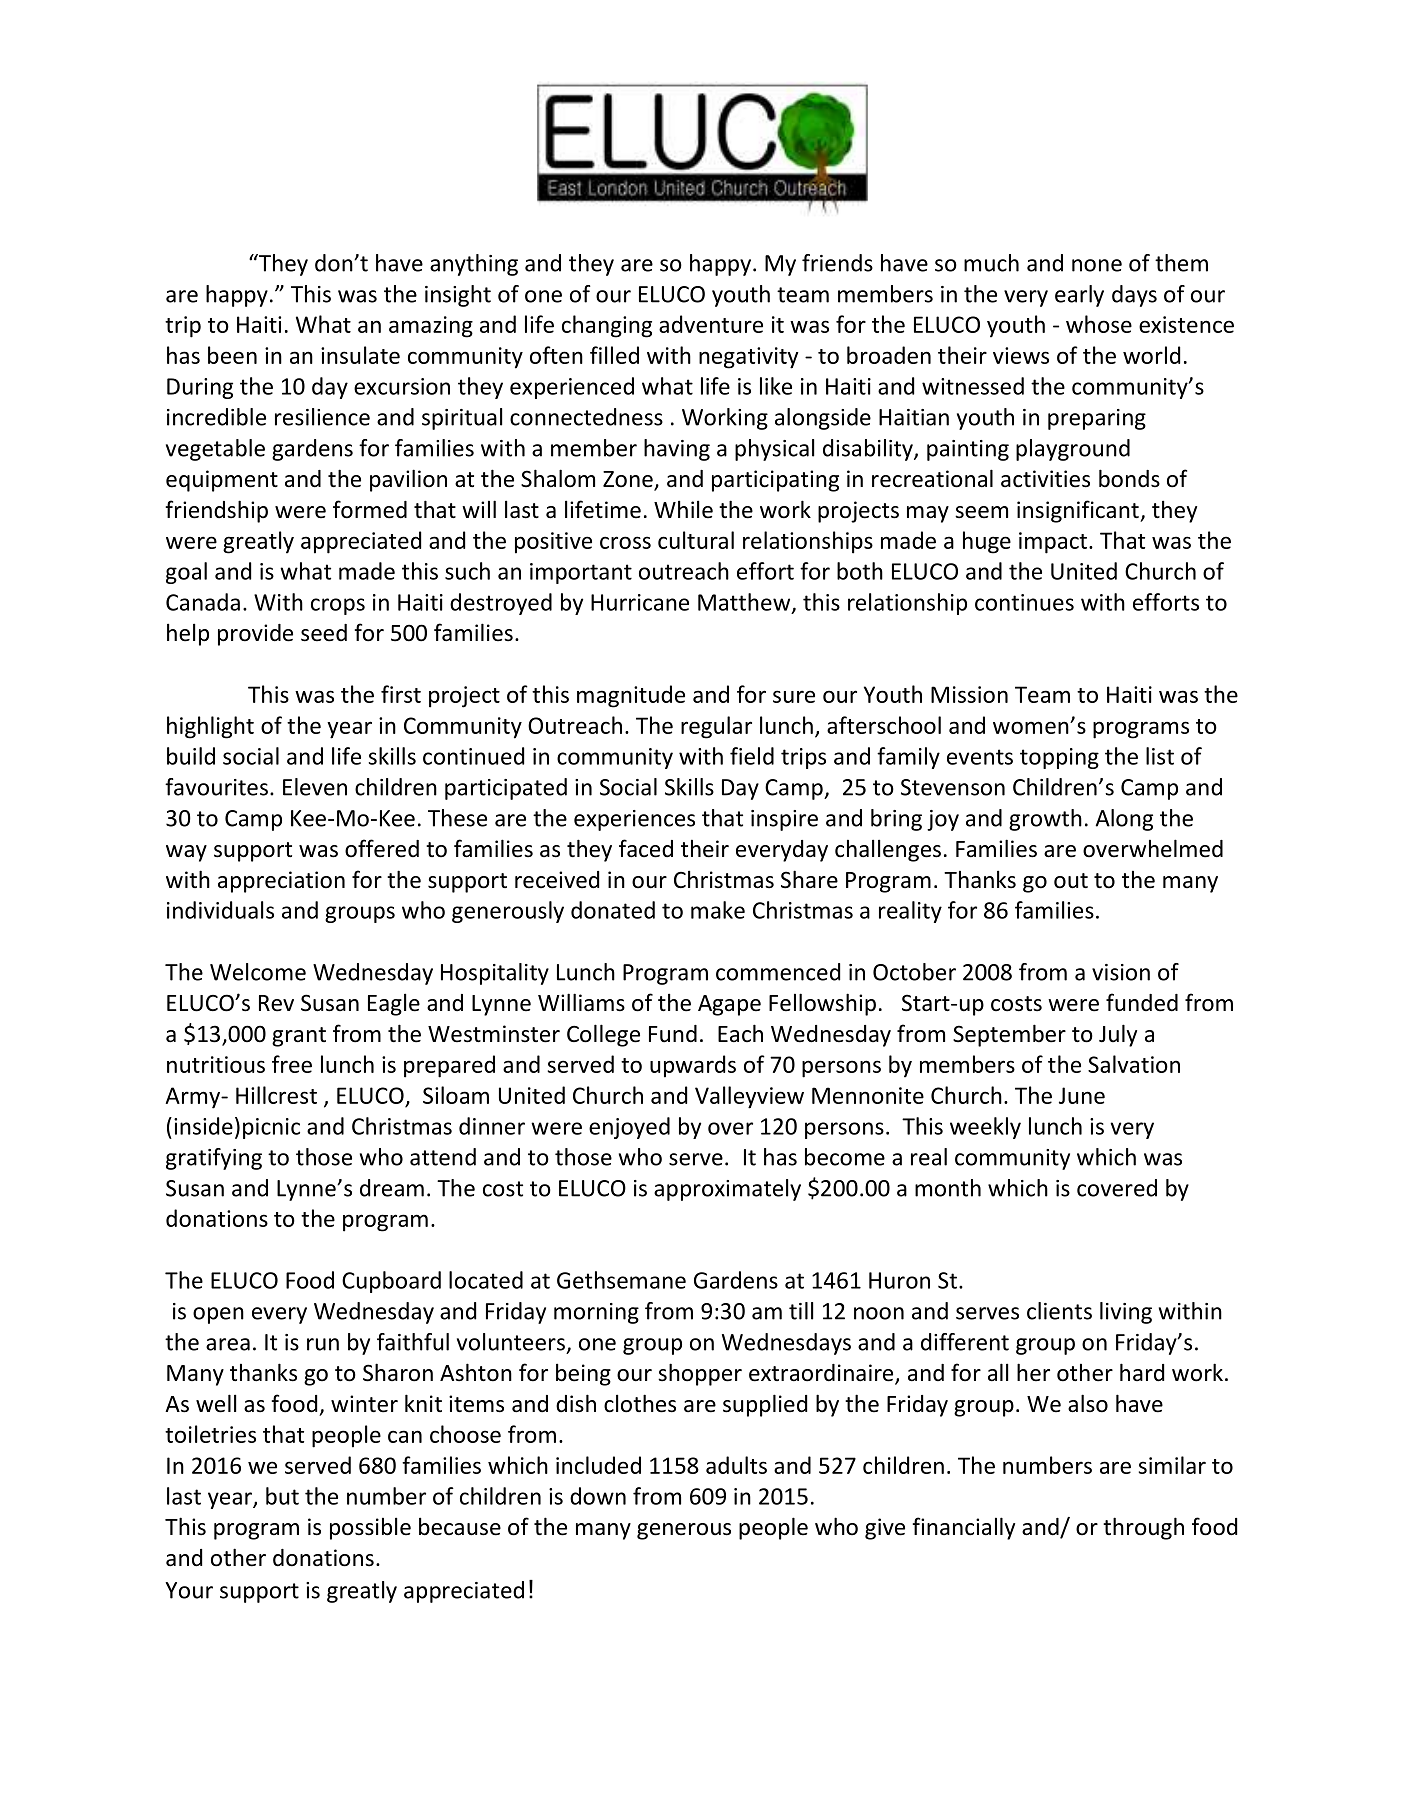  What do you see at coordinates (370, 1528) in the screenshot?
I see `possible` at bounding box center [370, 1528].
